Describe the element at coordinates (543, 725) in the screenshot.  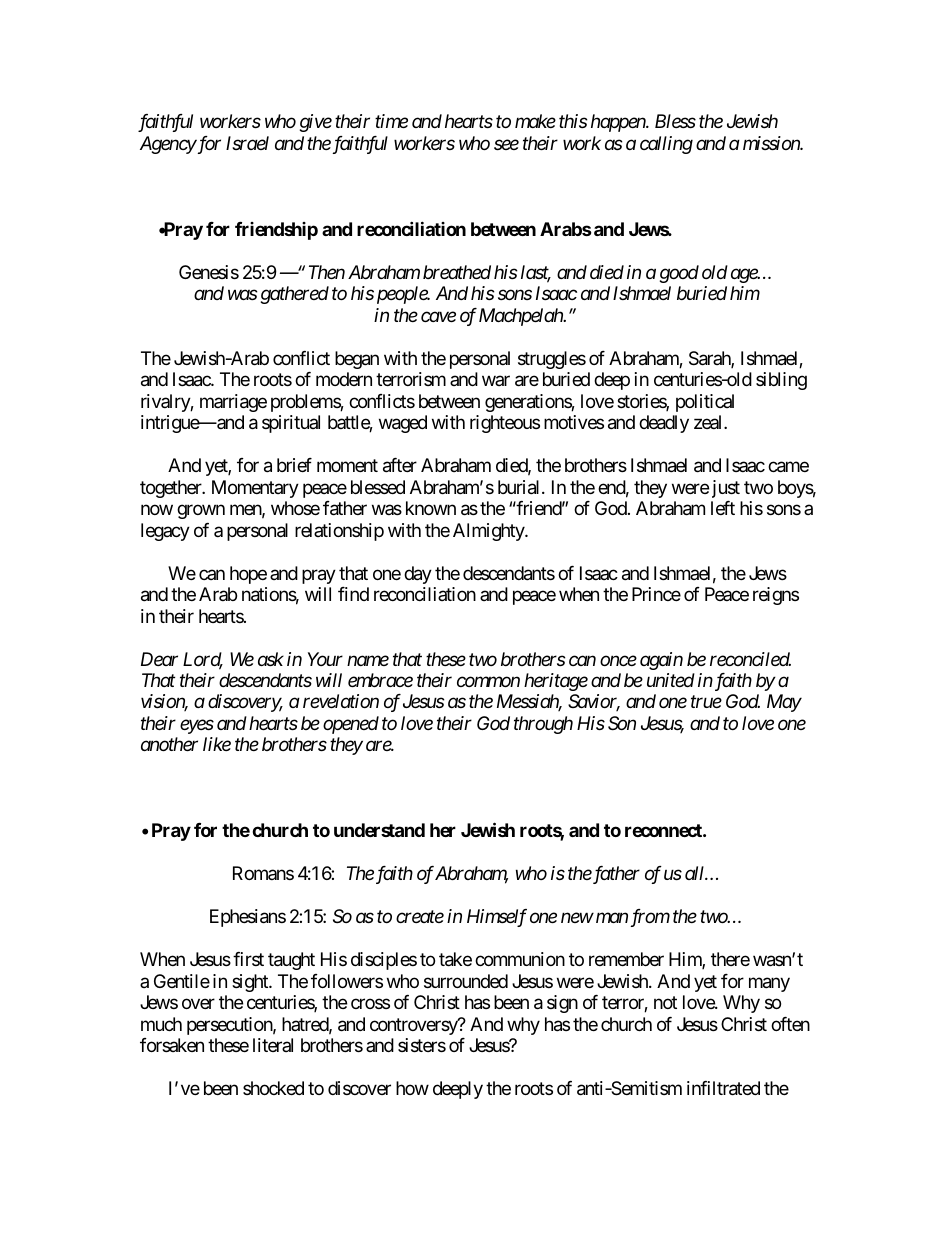
I see `through` at that location.
